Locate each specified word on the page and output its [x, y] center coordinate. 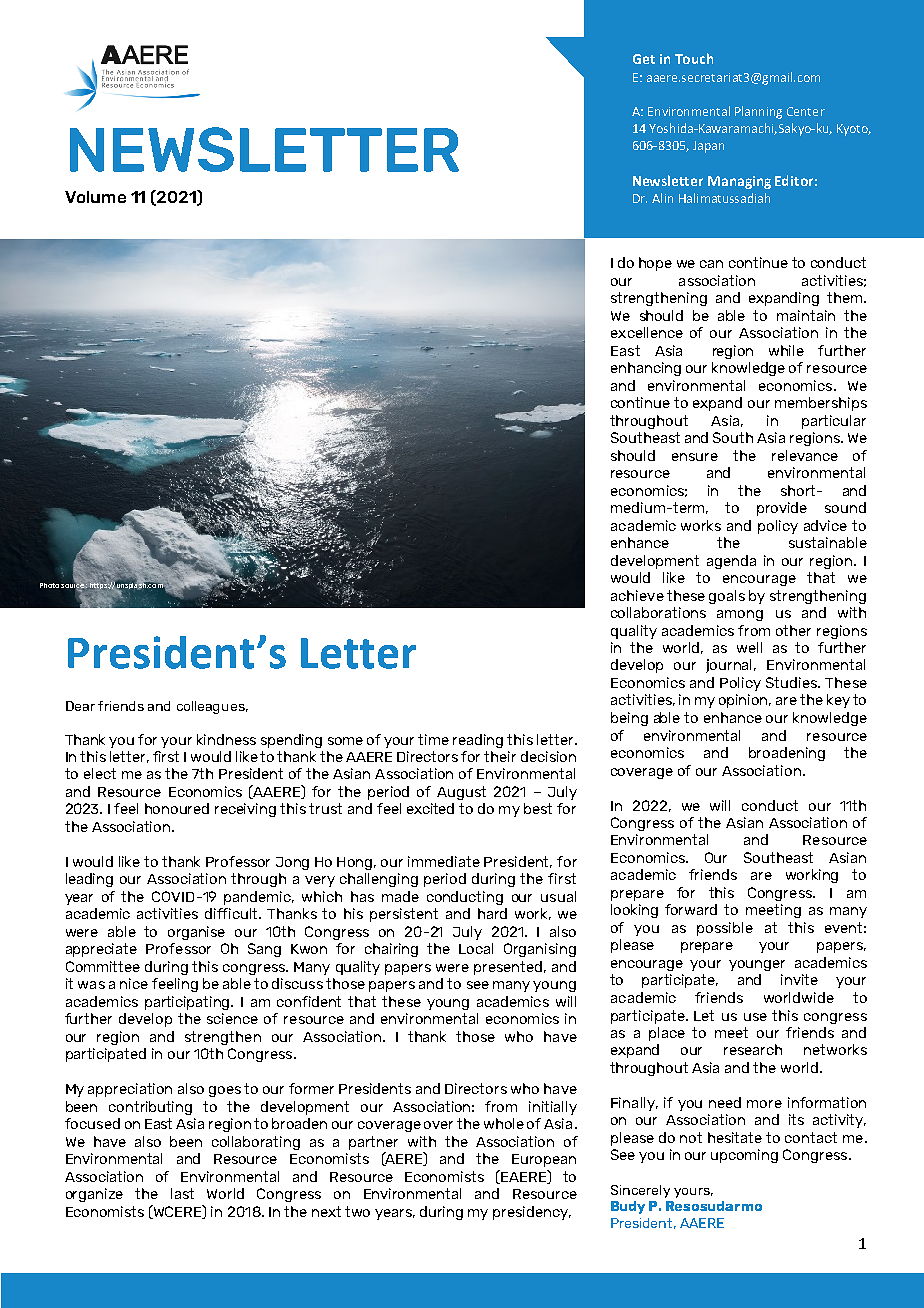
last [182, 1193]
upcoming [744, 1156]
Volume [95, 197]
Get [644, 59]
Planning [758, 112]
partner [373, 1143]
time [433, 739]
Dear [80, 706]
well [749, 647]
